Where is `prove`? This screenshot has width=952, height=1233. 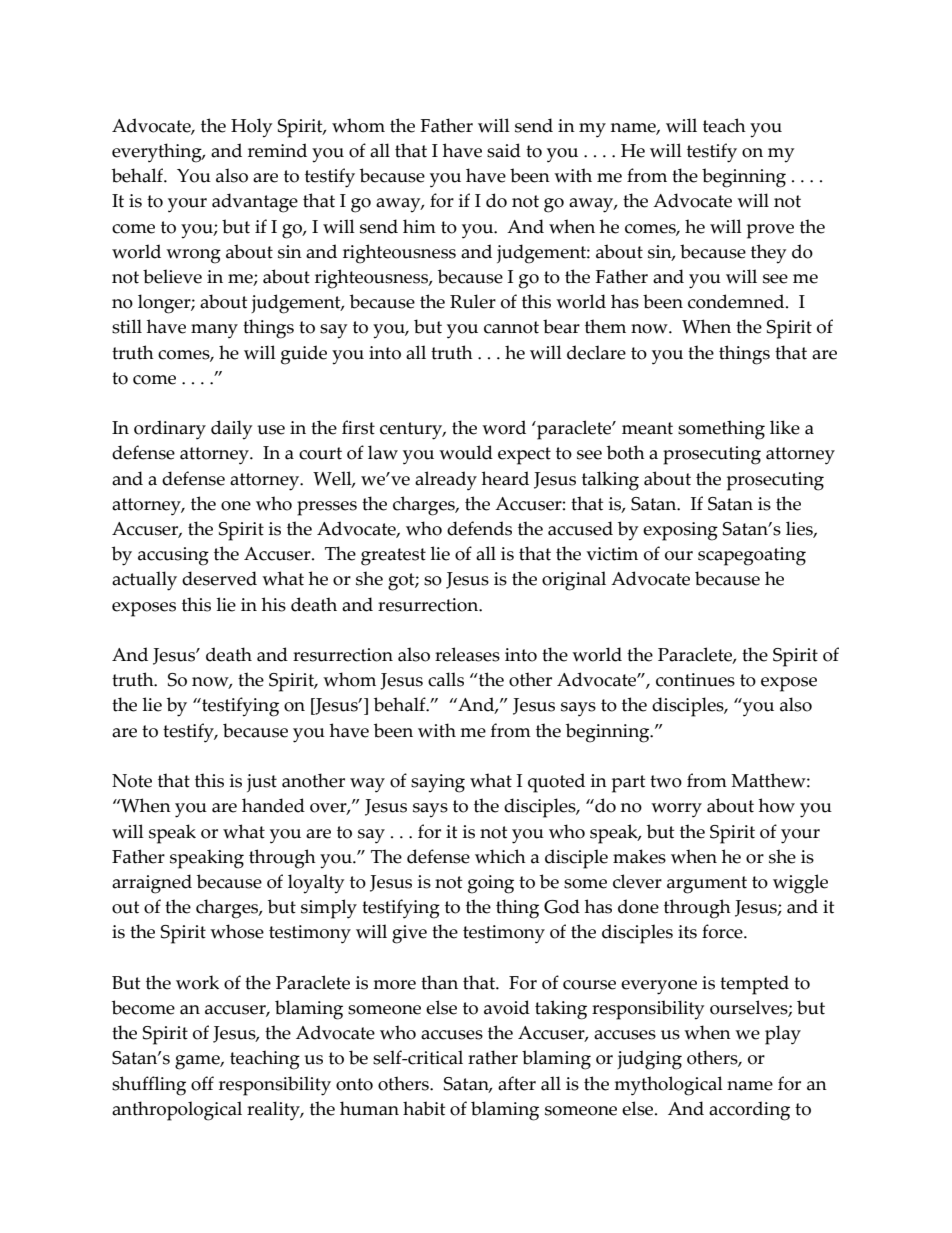
prove is located at coordinates (770, 231).
